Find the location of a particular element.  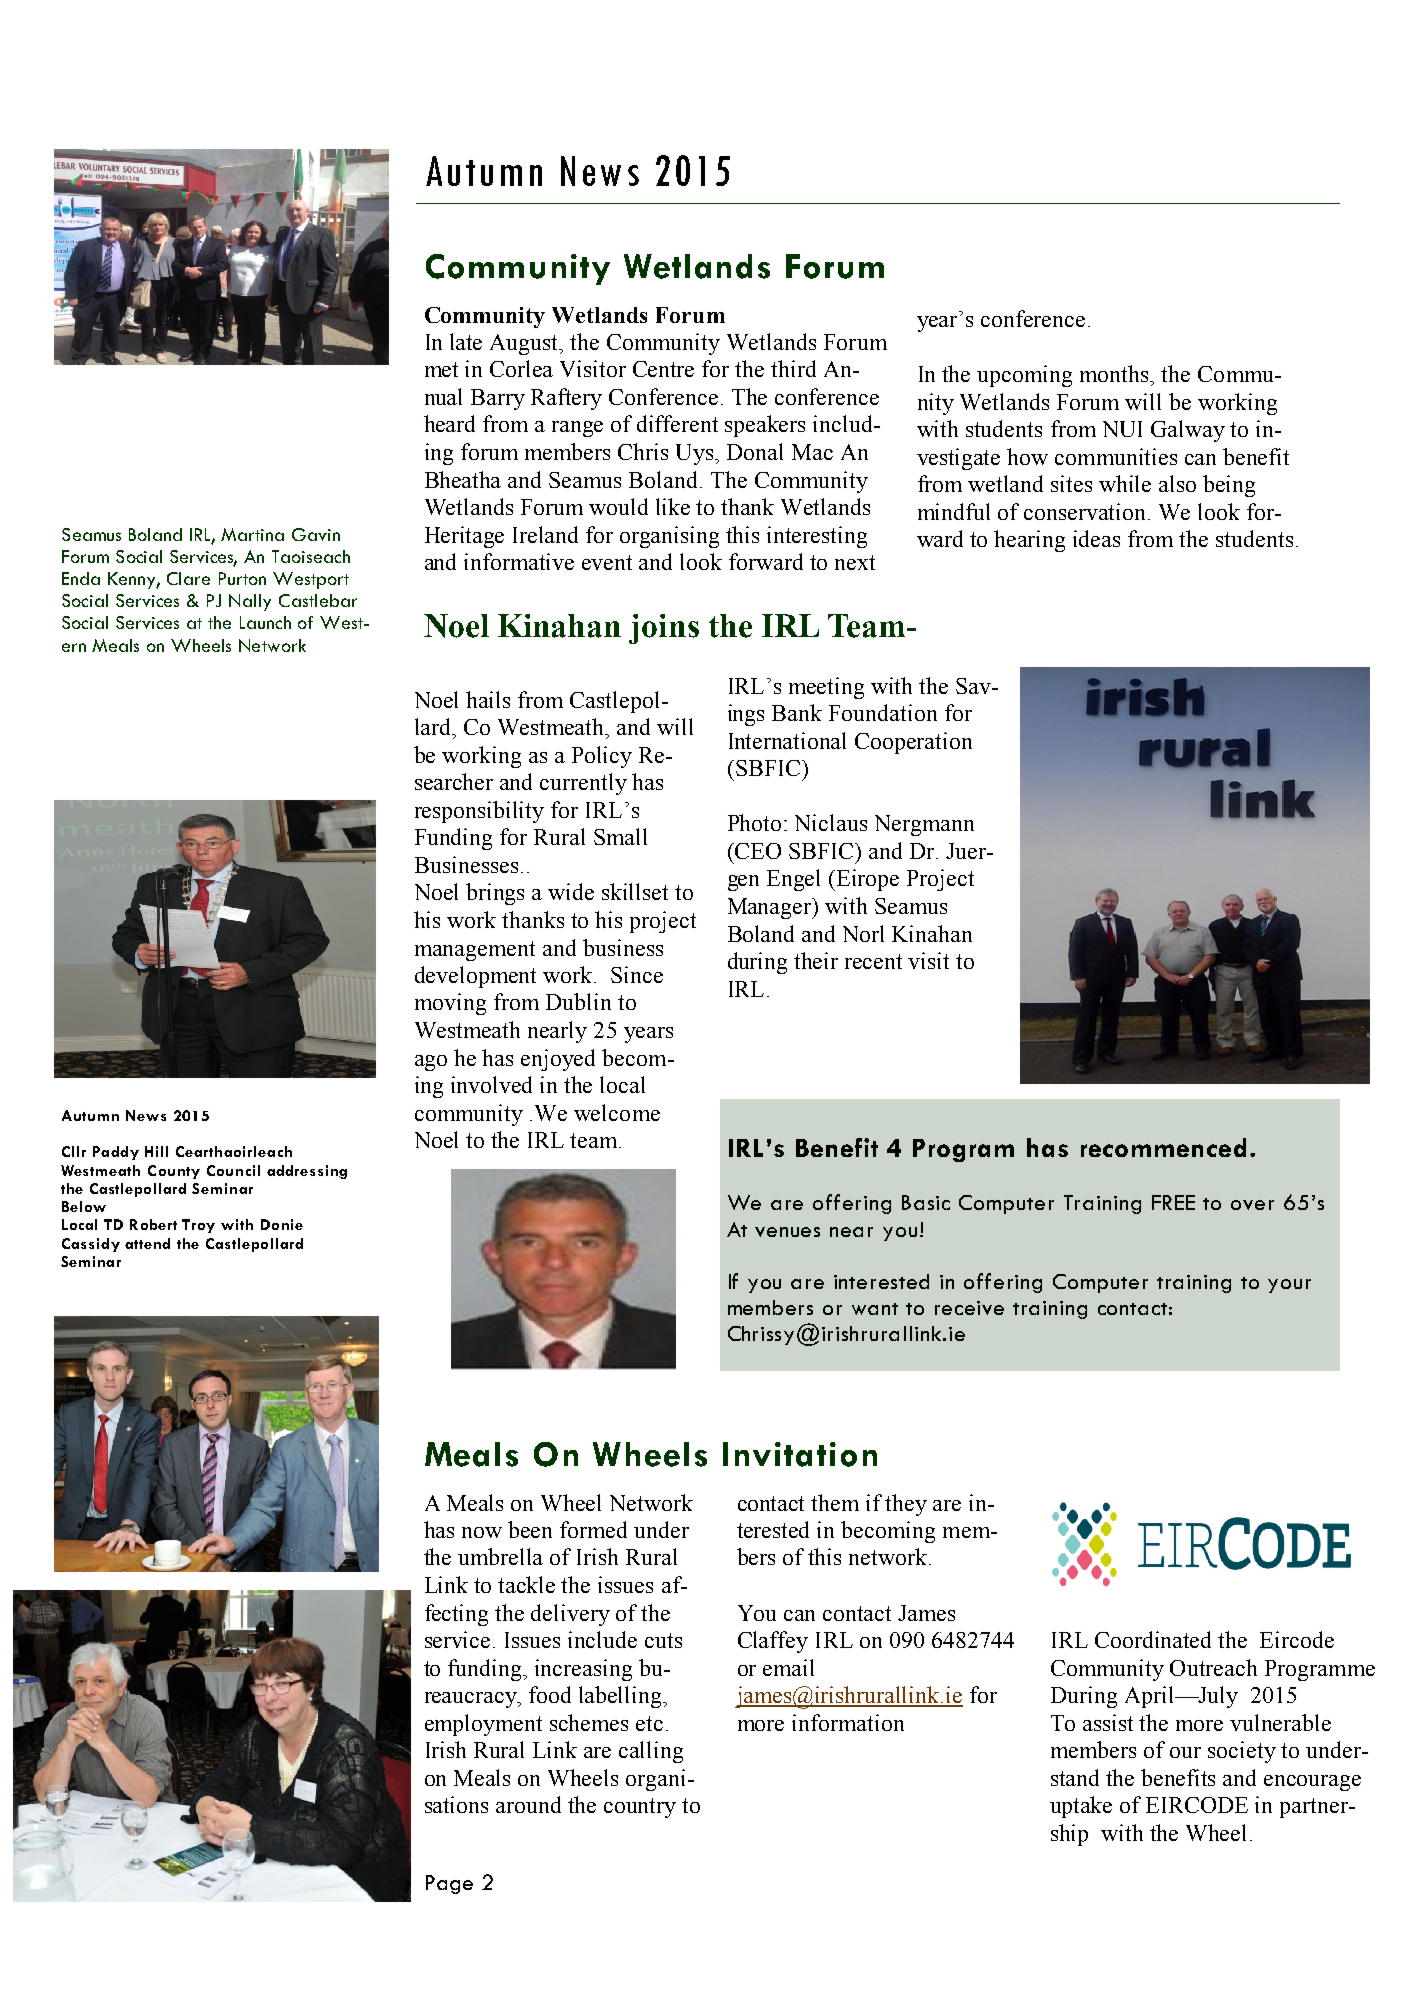

met is located at coordinates (441, 369).
